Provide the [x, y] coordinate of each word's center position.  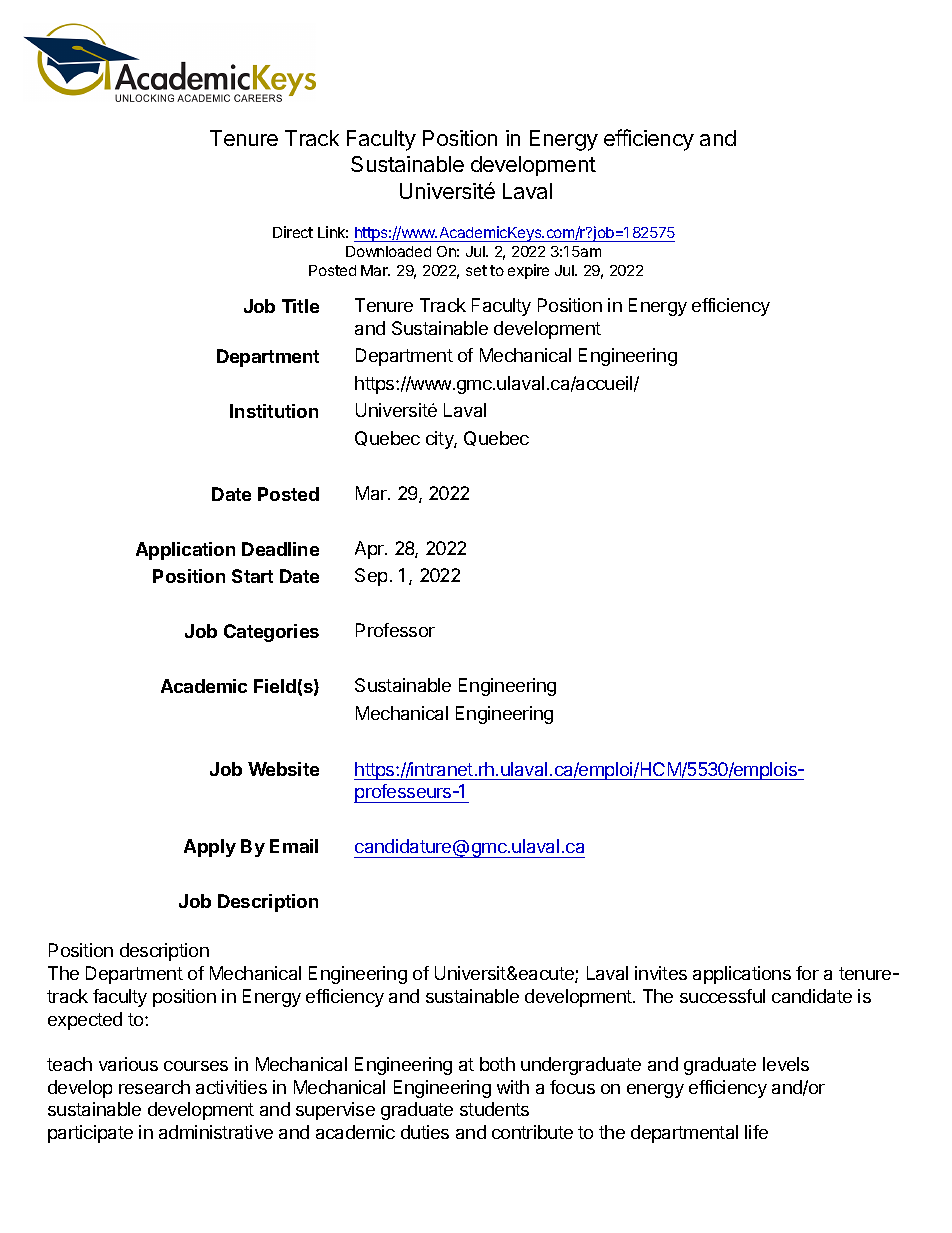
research [154, 1087]
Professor [395, 630]
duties [425, 1132]
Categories [271, 633]
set [476, 270]
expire [528, 271]
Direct [293, 232]
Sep [371, 577]
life [756, 1132]
